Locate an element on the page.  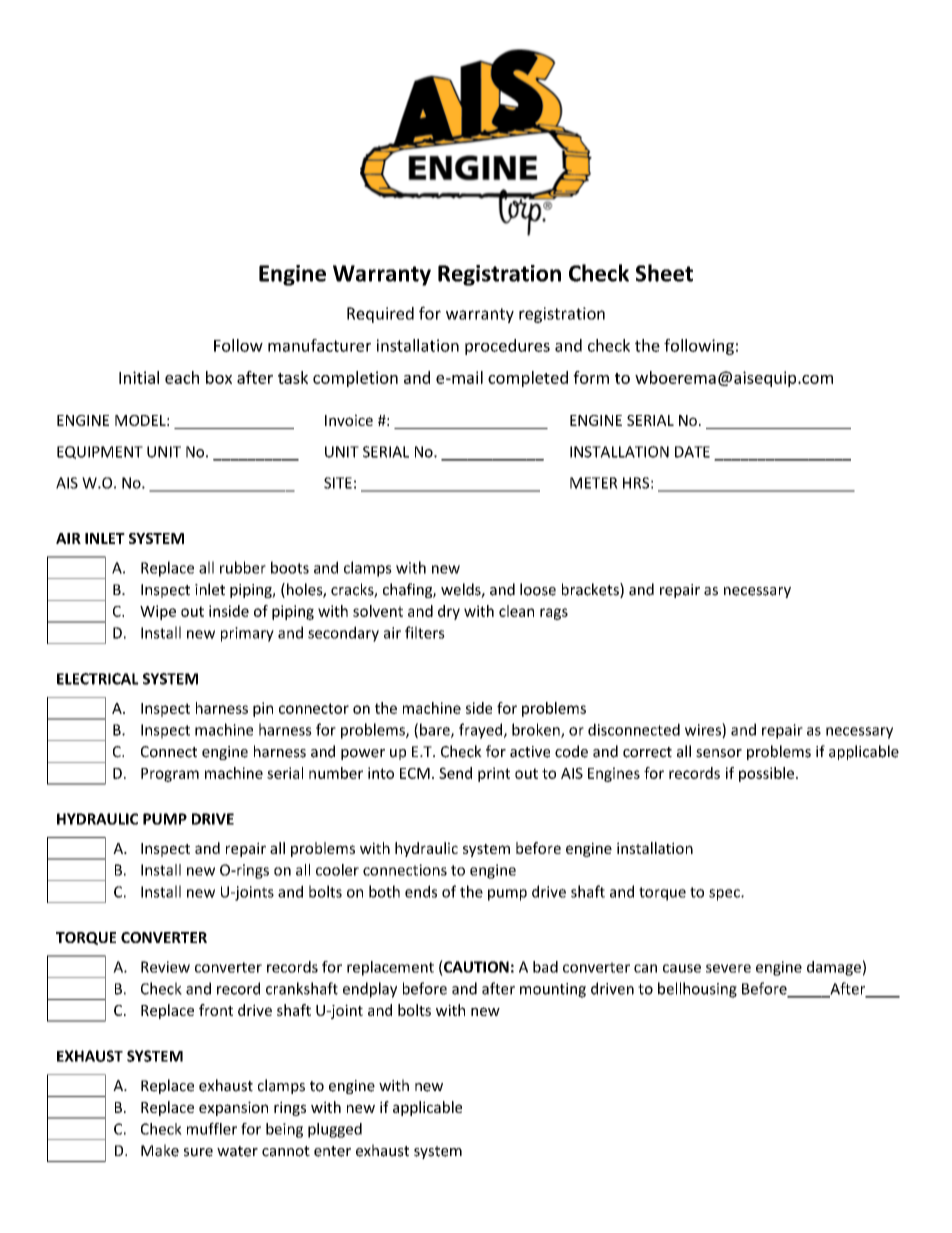
wires is located at coordinates (704, 730).
